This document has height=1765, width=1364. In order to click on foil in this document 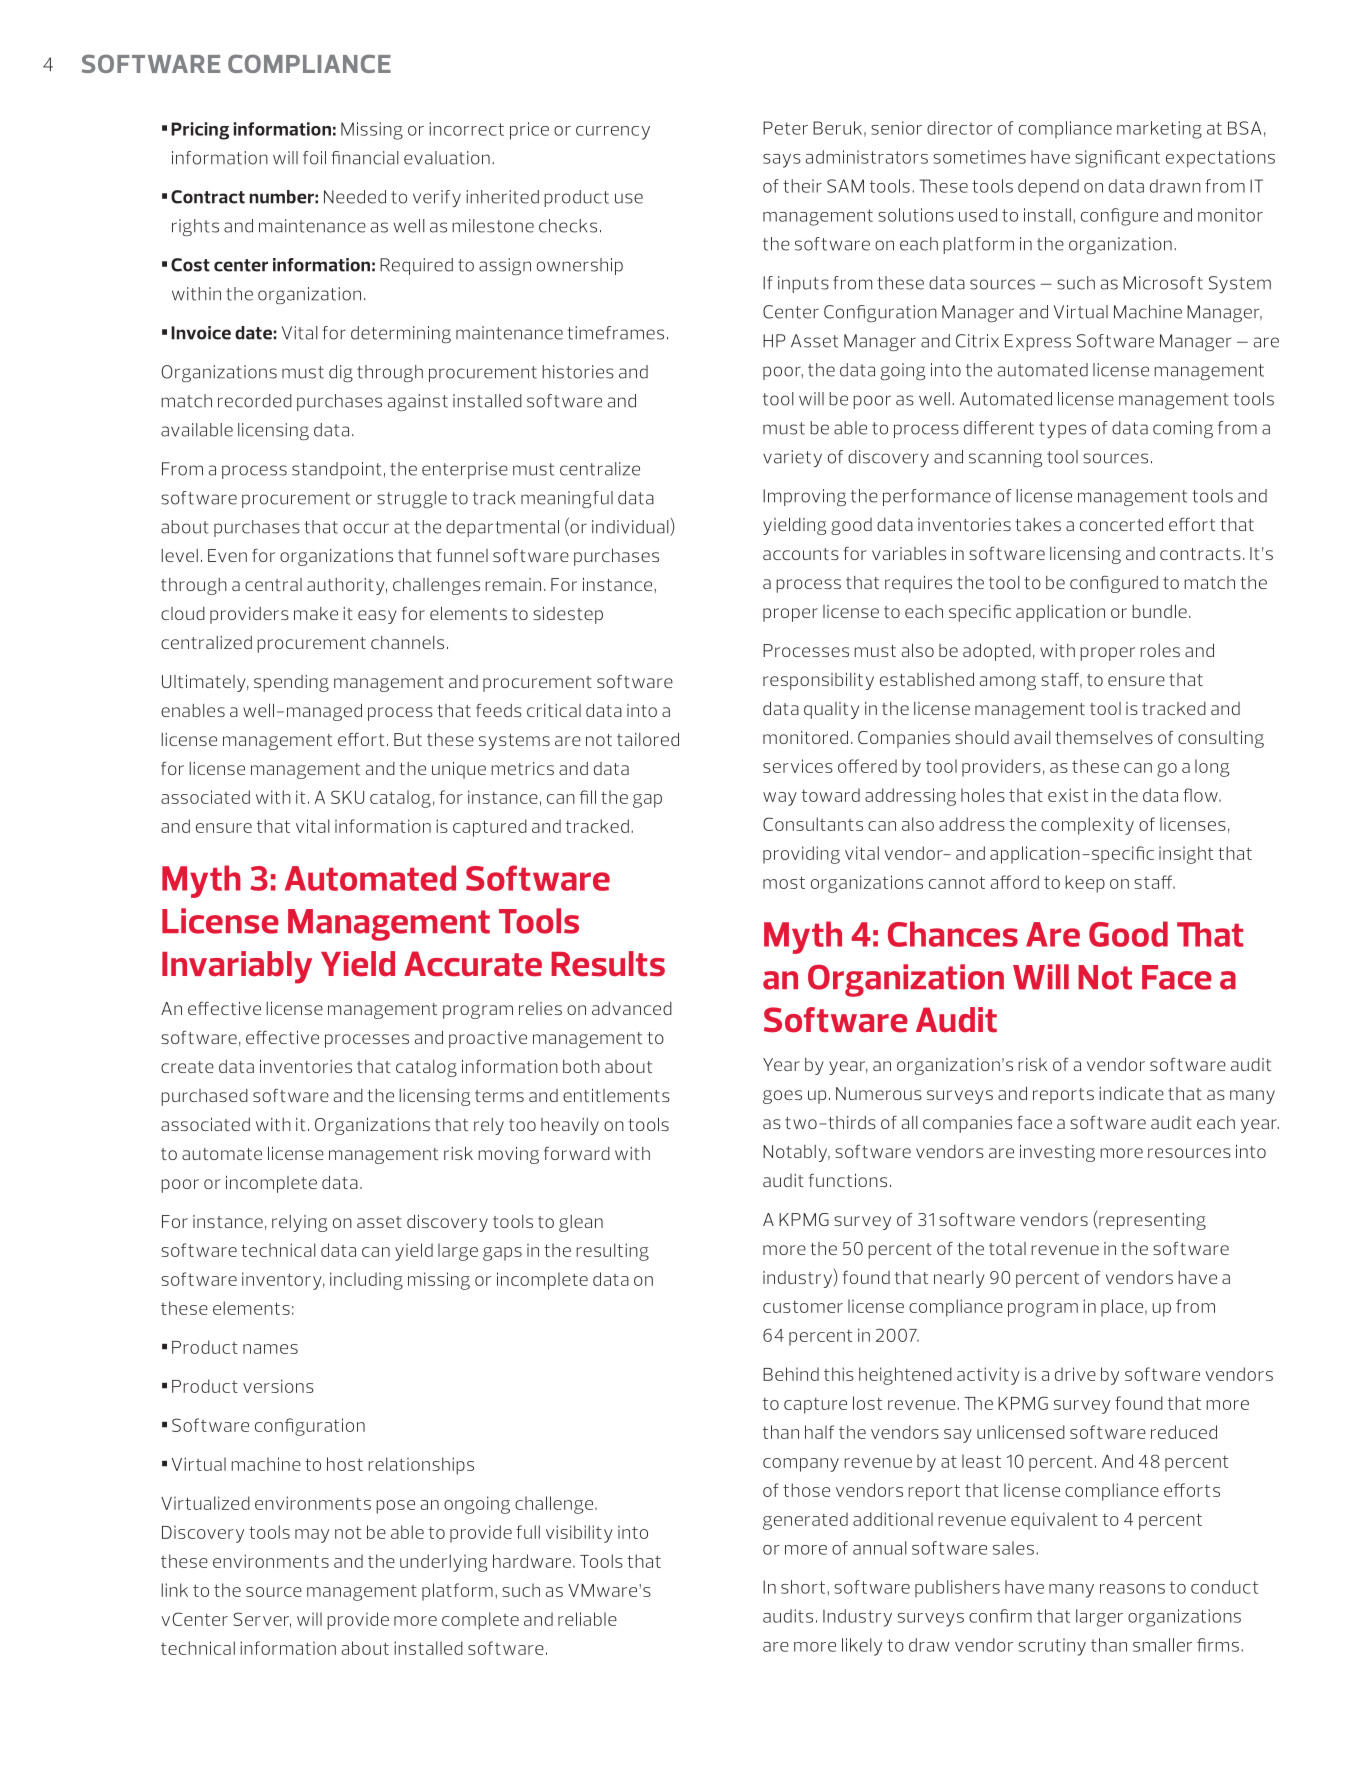, I will do `click(314, 158)`.
